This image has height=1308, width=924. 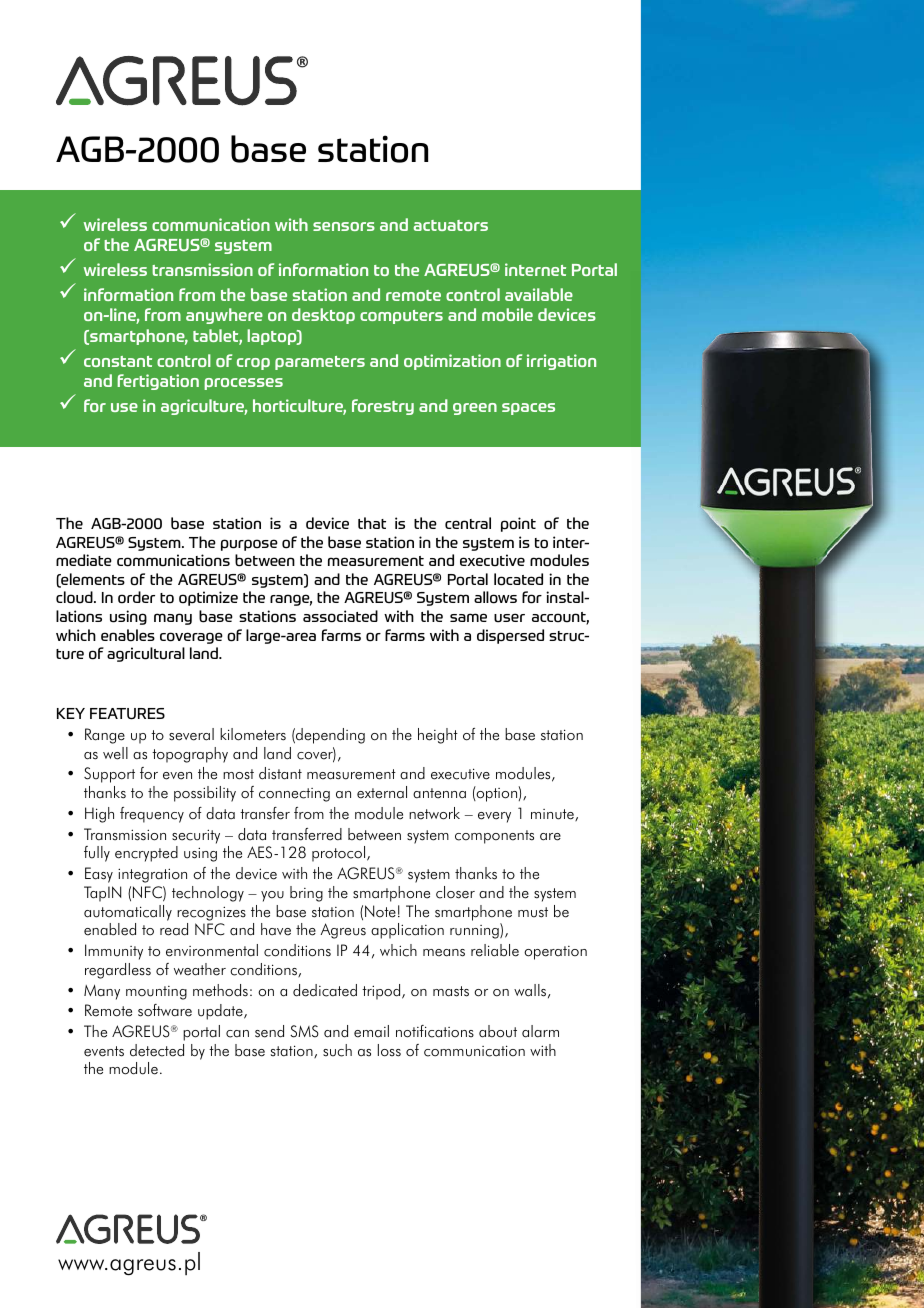 I want to click on actuators, so click(x=450, y=225).
